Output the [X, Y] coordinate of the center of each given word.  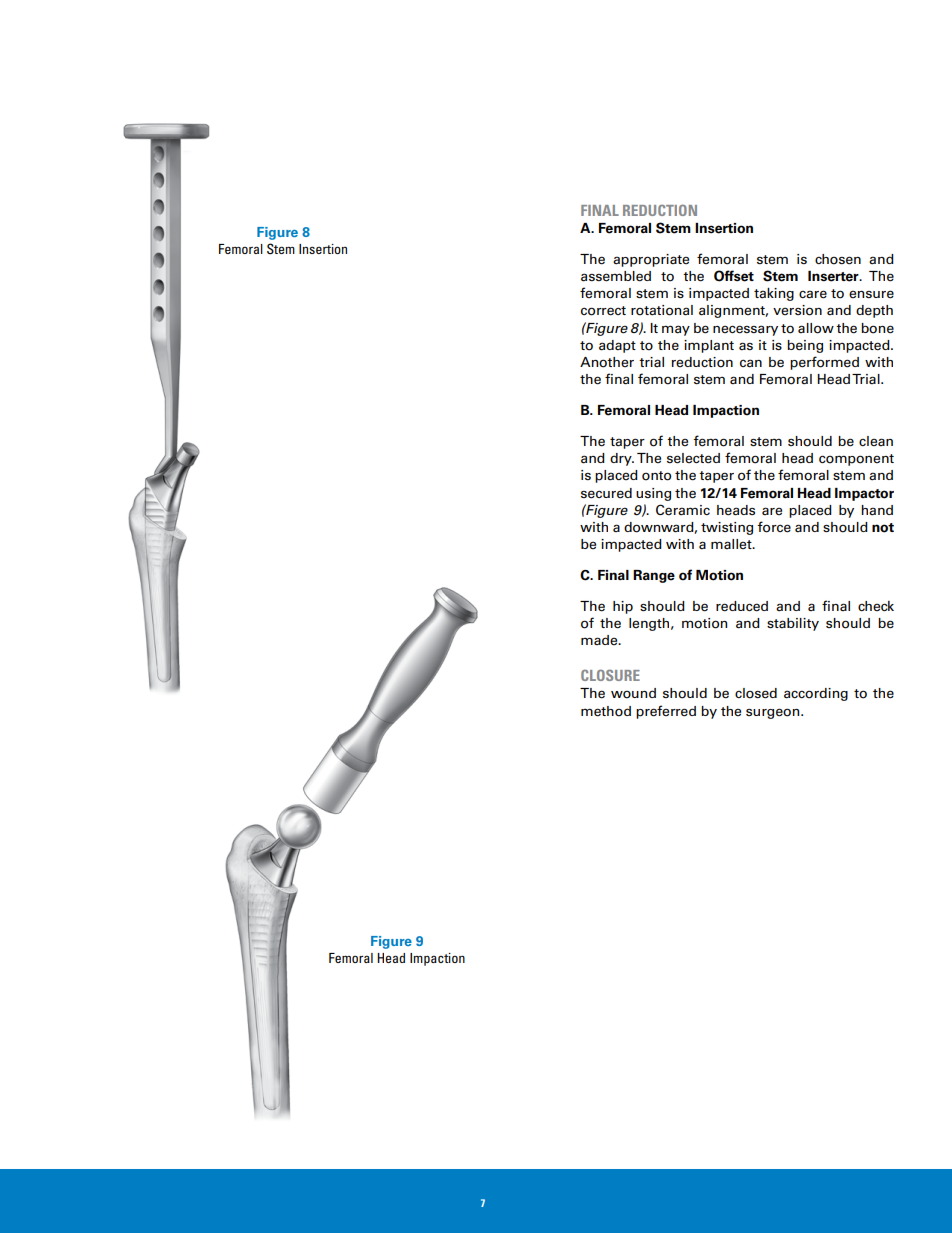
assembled [616, 276]
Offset [734, 276]
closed [756, 693]
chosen [838, 259]
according [816, 694]
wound [633, 693]
